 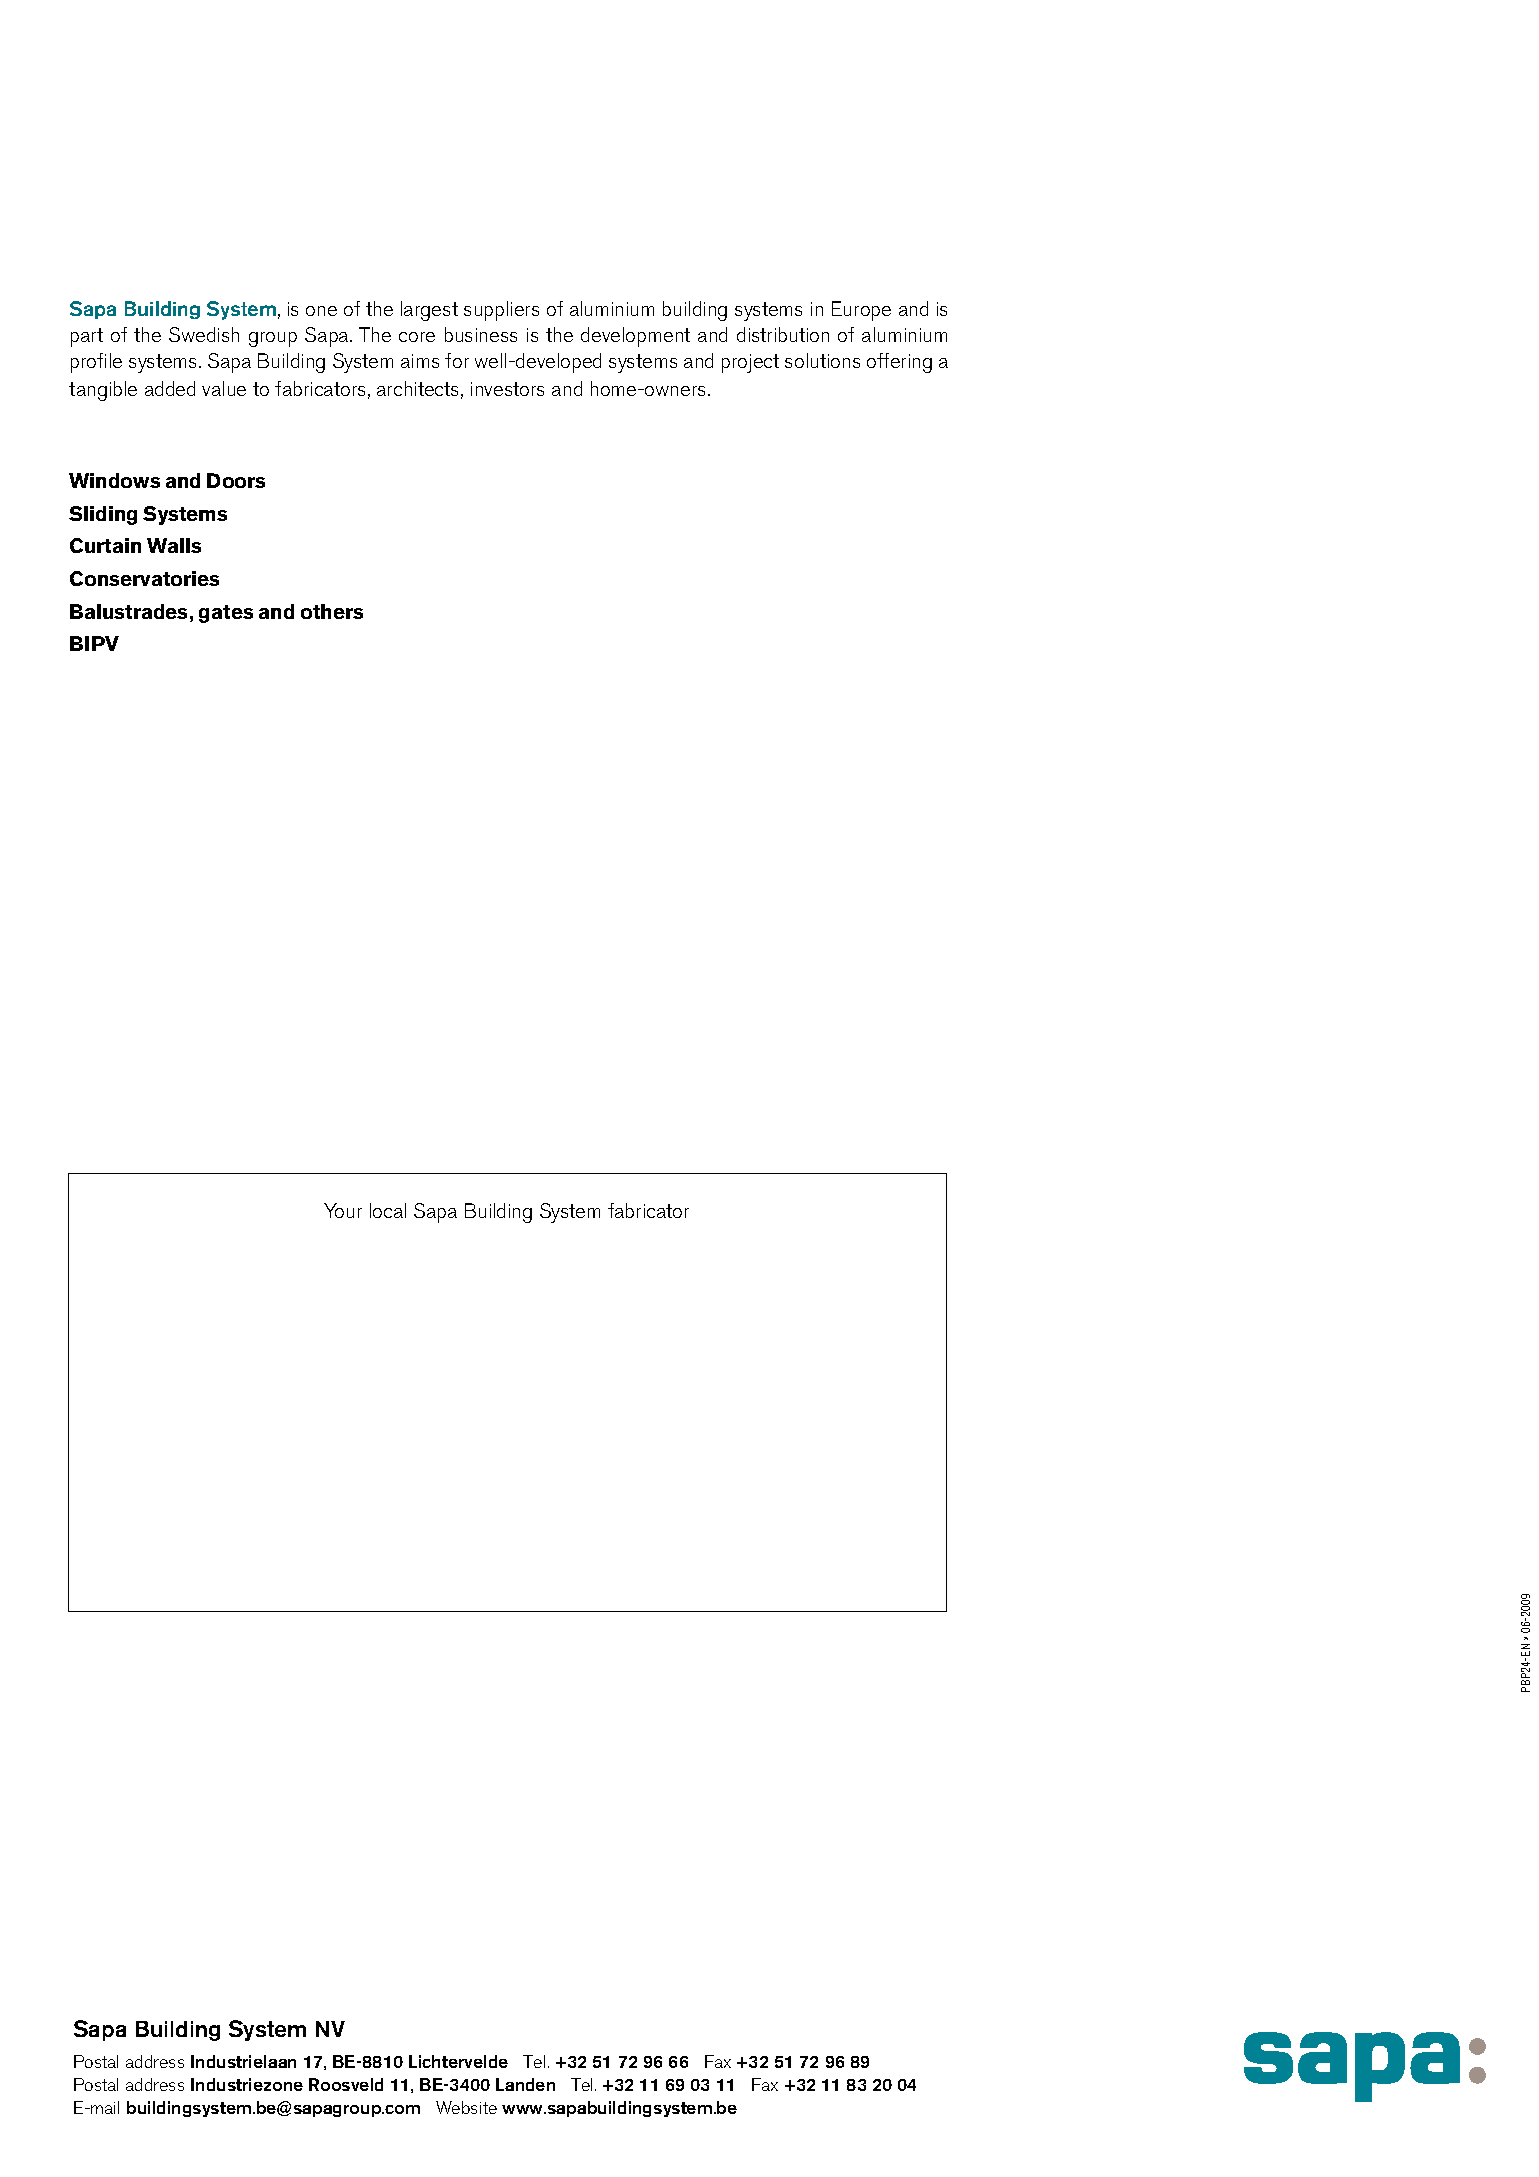 What do you see at coordinates (388, 1210) in the screenshot?
I see `local` at bounding box center [388, 1210].
